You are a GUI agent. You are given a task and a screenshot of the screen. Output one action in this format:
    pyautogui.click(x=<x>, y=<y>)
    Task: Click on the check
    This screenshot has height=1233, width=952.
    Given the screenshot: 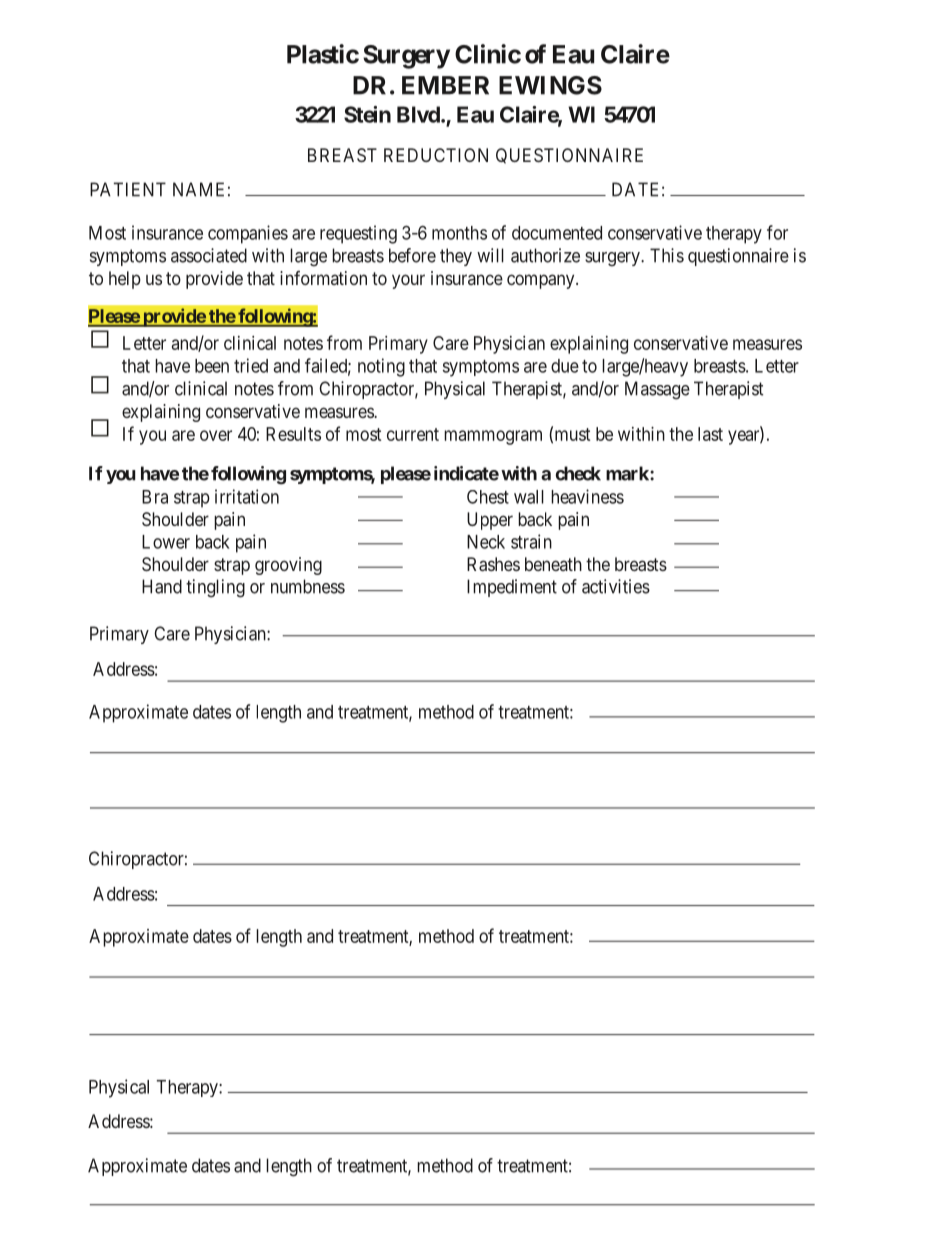 What is the action you would take?
    pyautogui.click(x=578, y=473)
